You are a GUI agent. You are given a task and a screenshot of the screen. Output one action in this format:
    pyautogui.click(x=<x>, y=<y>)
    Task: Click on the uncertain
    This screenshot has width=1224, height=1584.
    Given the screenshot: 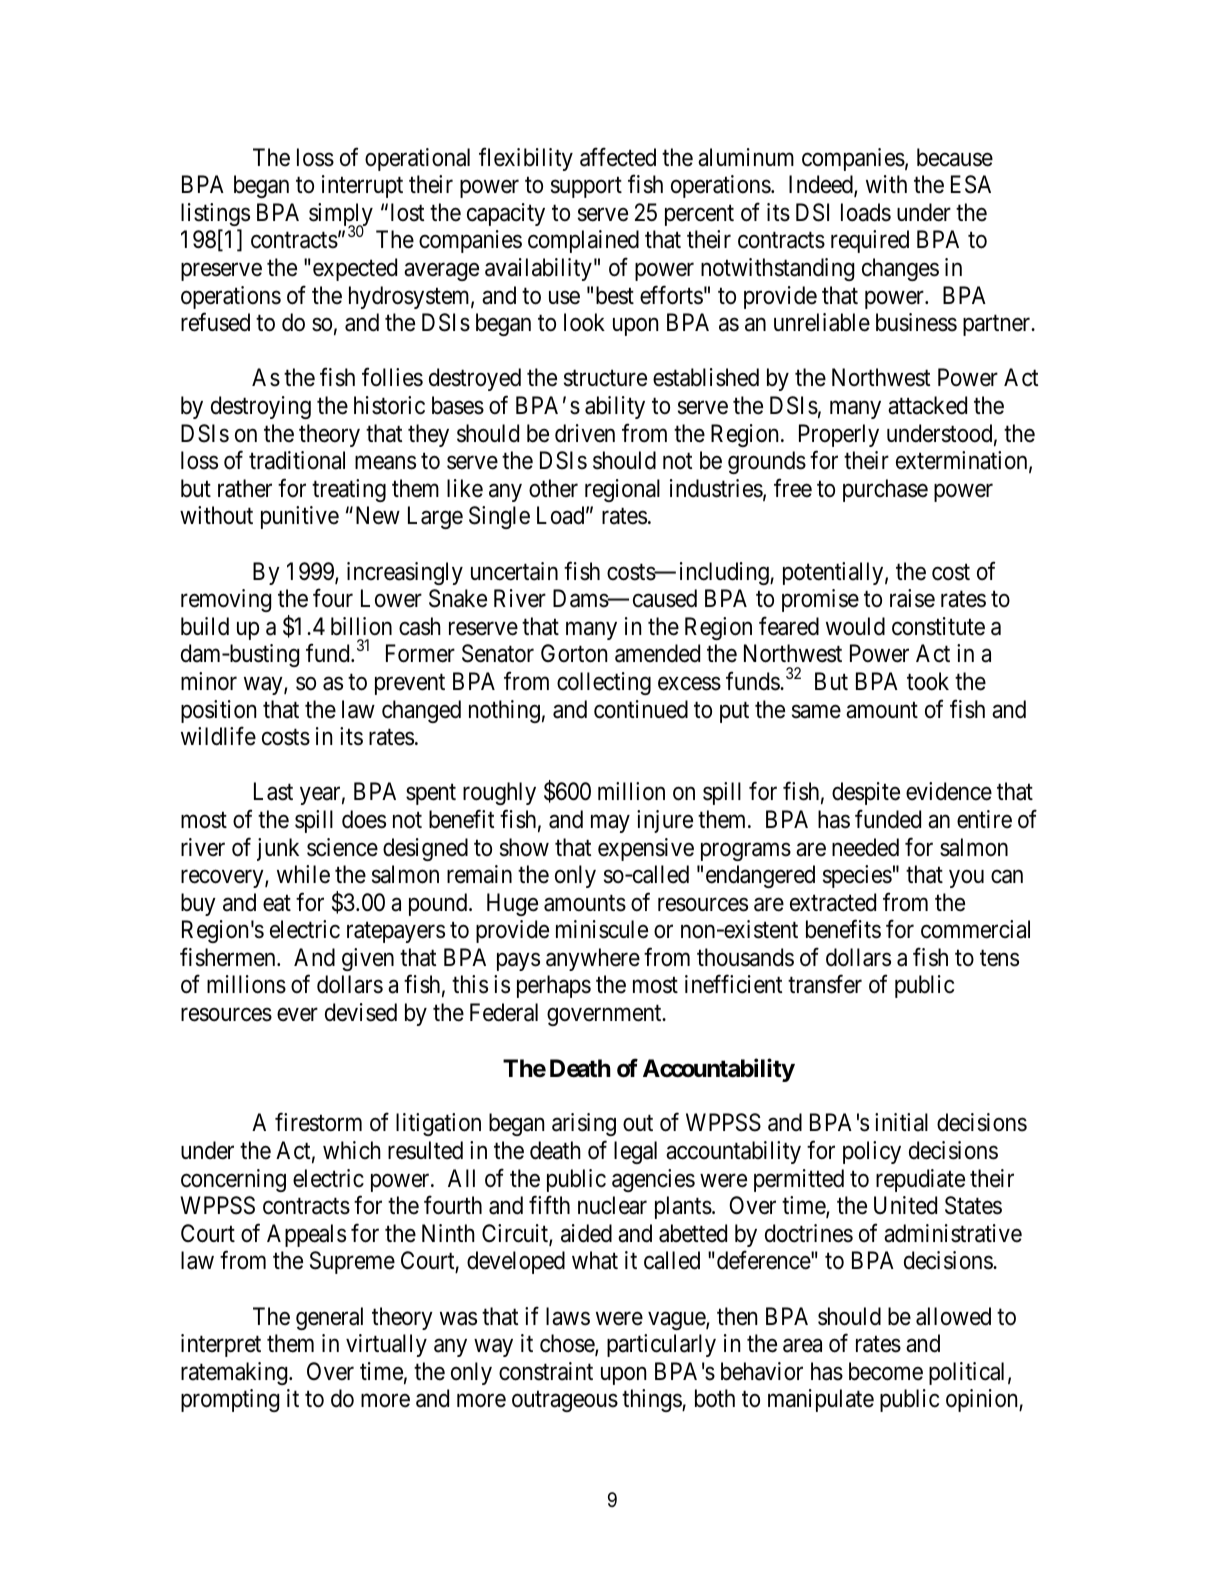 What is the action you would take?
    pyautogui.click(x=514, y=571)
